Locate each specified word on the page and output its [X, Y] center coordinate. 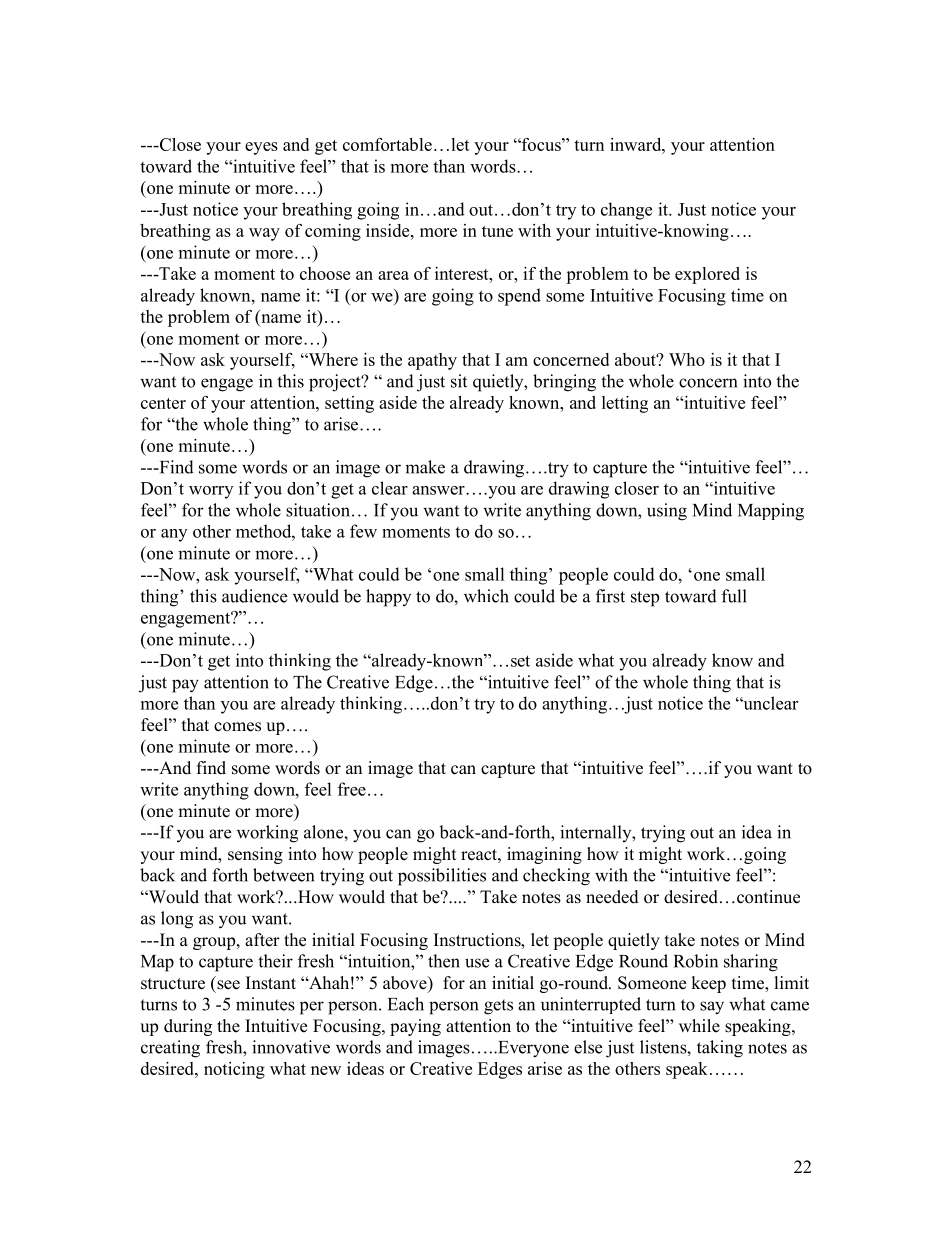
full [734, 596]
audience [254, 596]
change [626, 211]
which [486, 596]
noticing [234, 1070]
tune [497, 231]
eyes [261, 148]
